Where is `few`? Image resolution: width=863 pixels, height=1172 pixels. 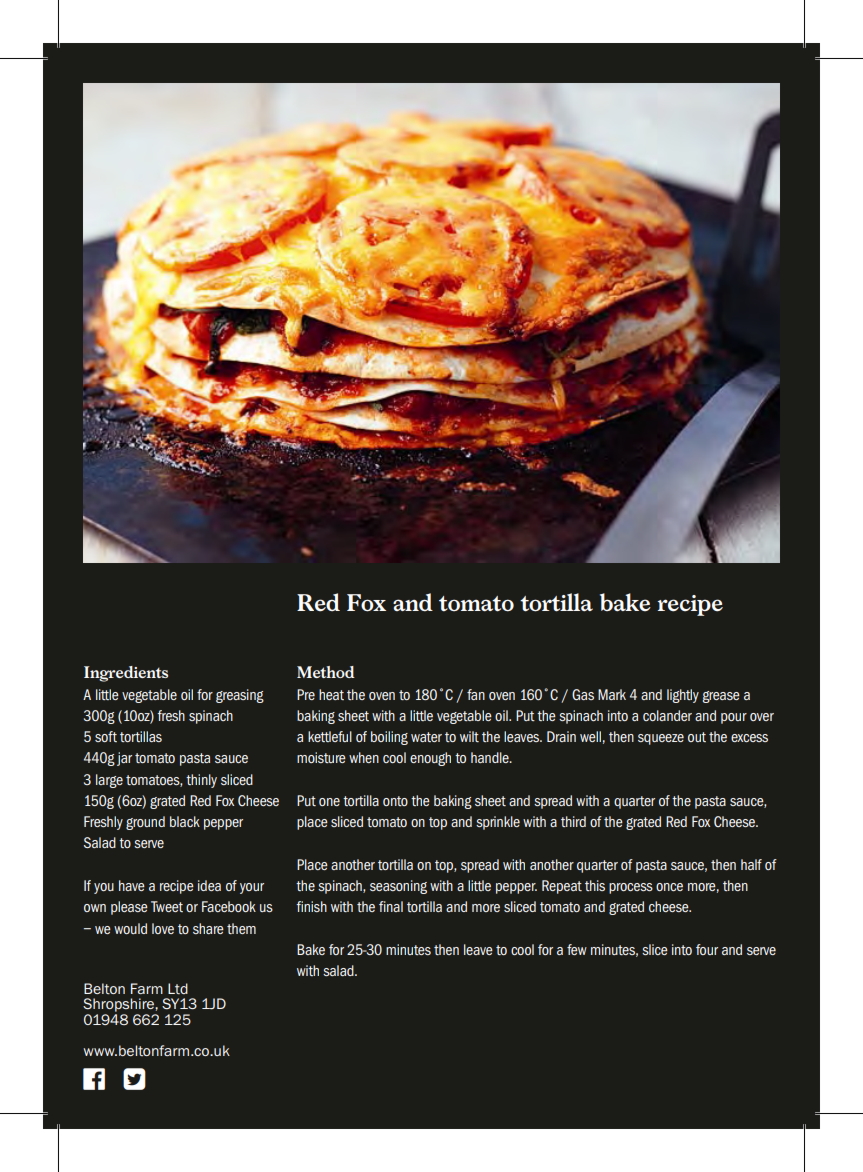
few is located at coordinates (577, 949).
